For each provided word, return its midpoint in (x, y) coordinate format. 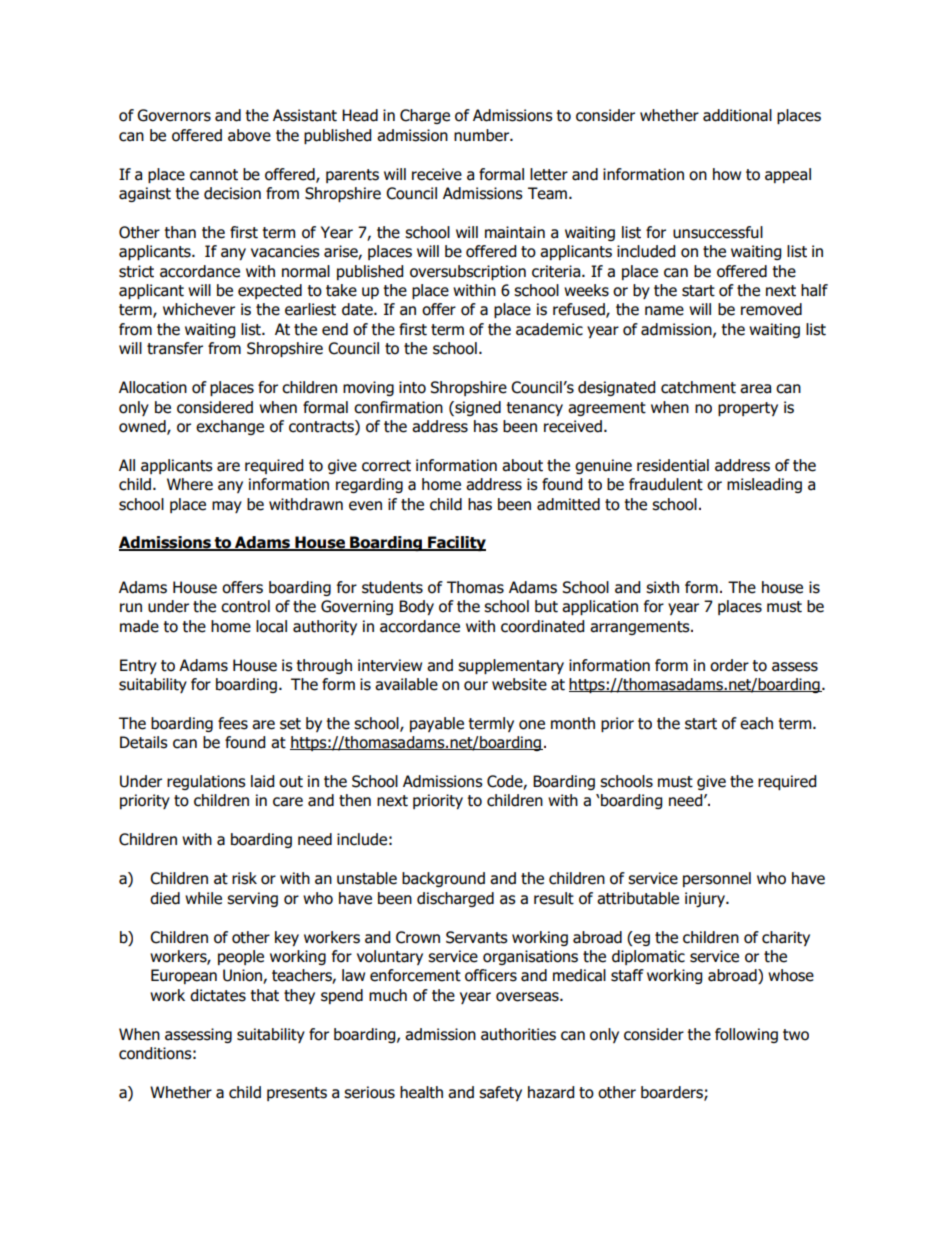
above (249, 135)
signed (477, 408)
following (746, 1035)
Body (416, 607)
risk (244, 878)
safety (500, 1093)
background (443, 879)
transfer (175, 348)
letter (549, 174)
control (245, 606)
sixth (662, 587)
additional (737, 115)
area (755, 389)
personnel (717, 879)
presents (297, 1094)
